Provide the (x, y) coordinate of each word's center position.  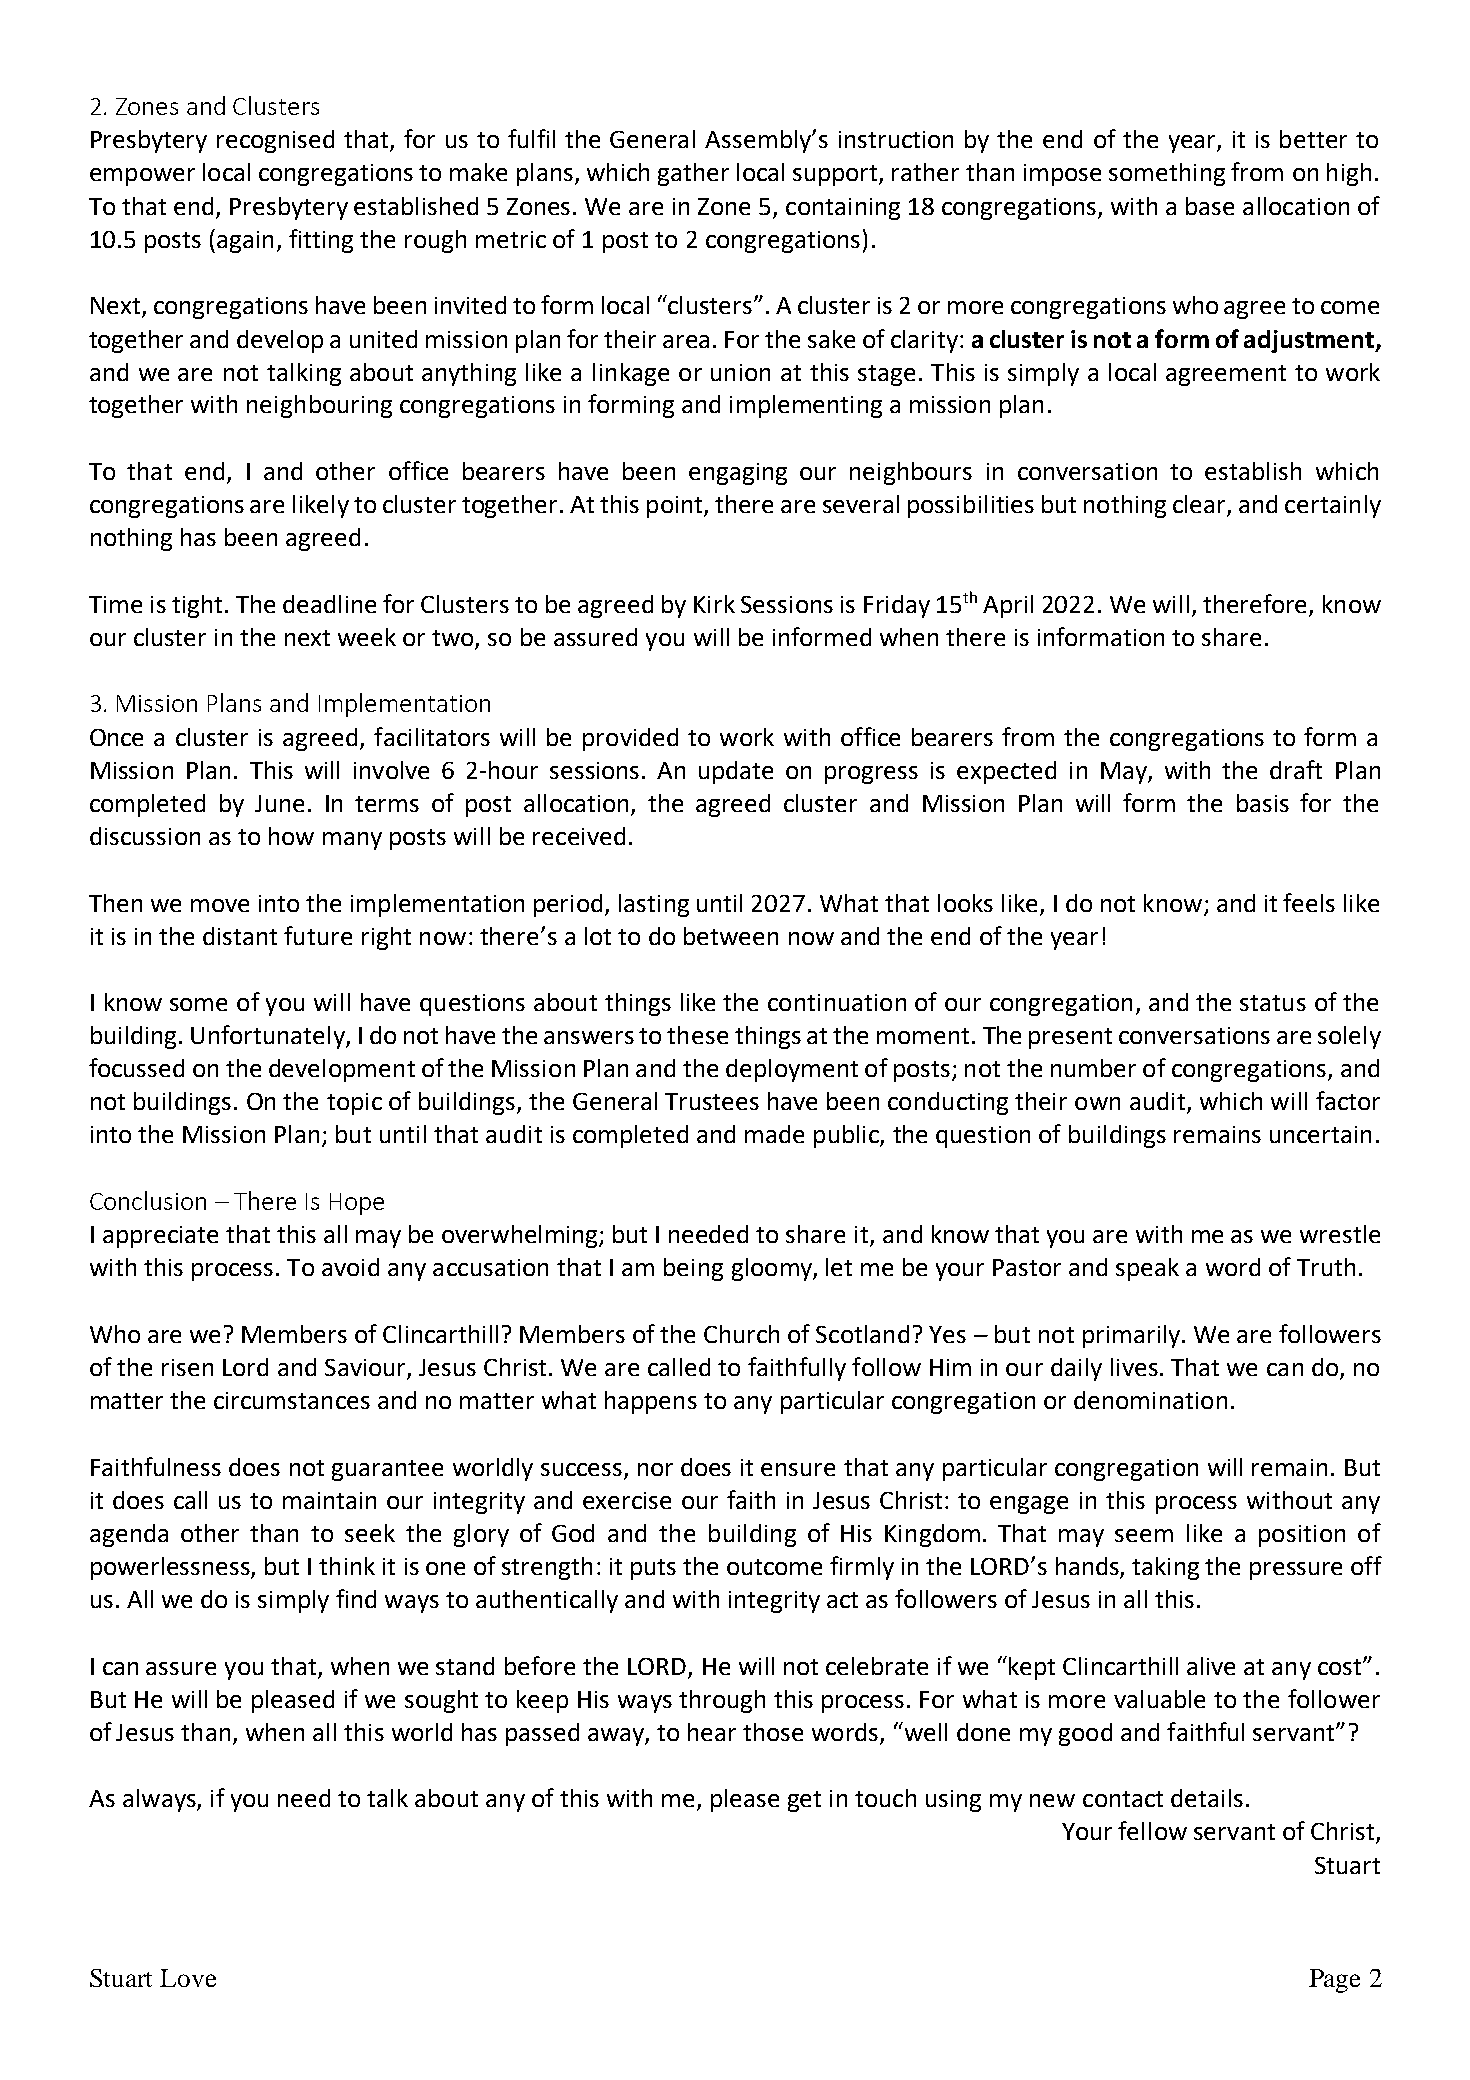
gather (693, 174)
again (245, 242)
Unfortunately (269, 1037)
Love (188, 1978)
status (1273, 1003)
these (697, 1035)
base (1210, 206)
